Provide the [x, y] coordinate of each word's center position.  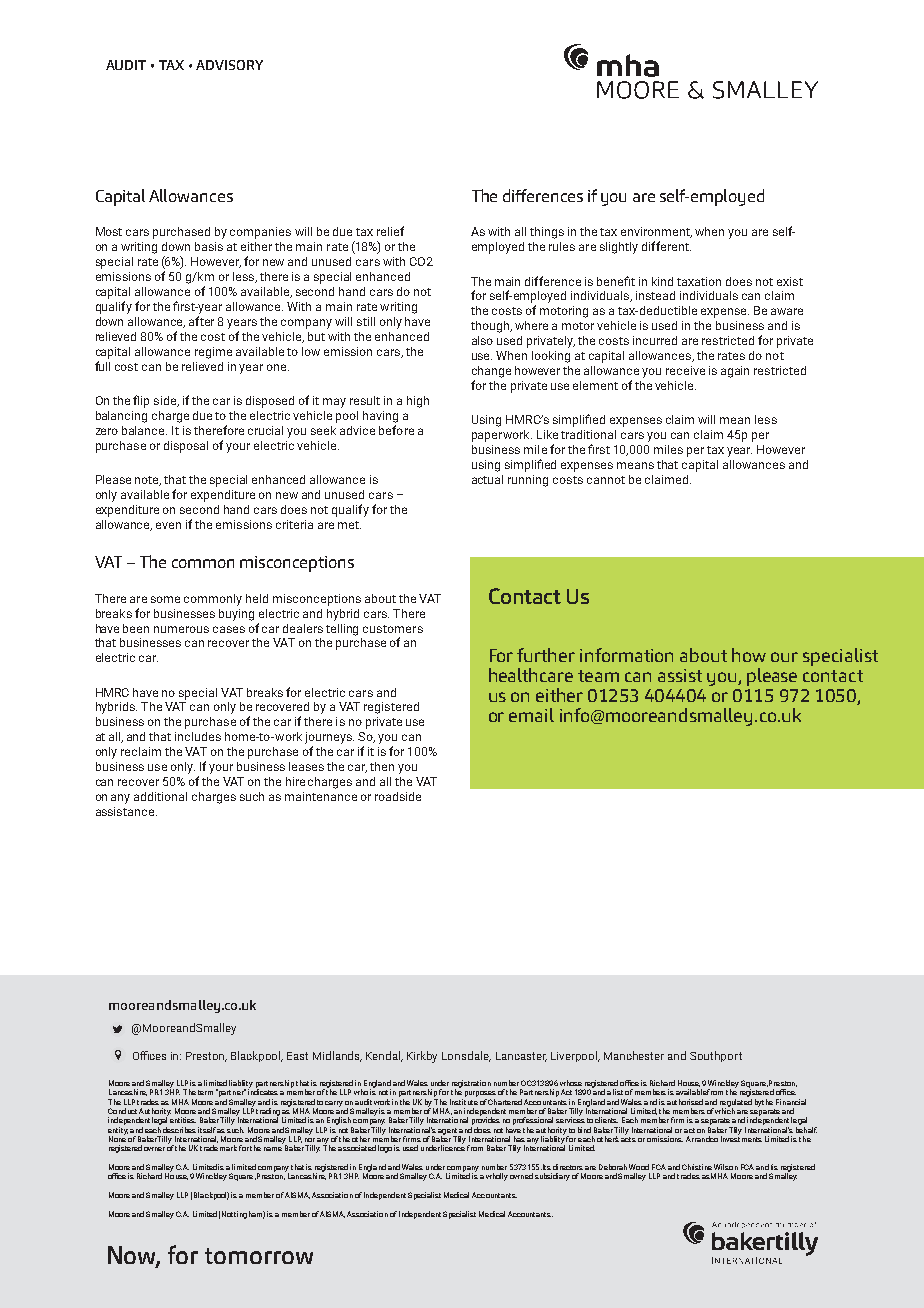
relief [390, 231]
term [205, 1092]
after [201, 321]
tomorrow [259, 1256]
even [168, 525]
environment [656, 232]
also [482, 340]
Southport [716, 1056]
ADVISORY [229, 65]
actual [487, 479]
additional [160, 796]
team [598, 676]
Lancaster [521, 1057]
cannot [606, 480]
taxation [699, 281]
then [382, 766]
